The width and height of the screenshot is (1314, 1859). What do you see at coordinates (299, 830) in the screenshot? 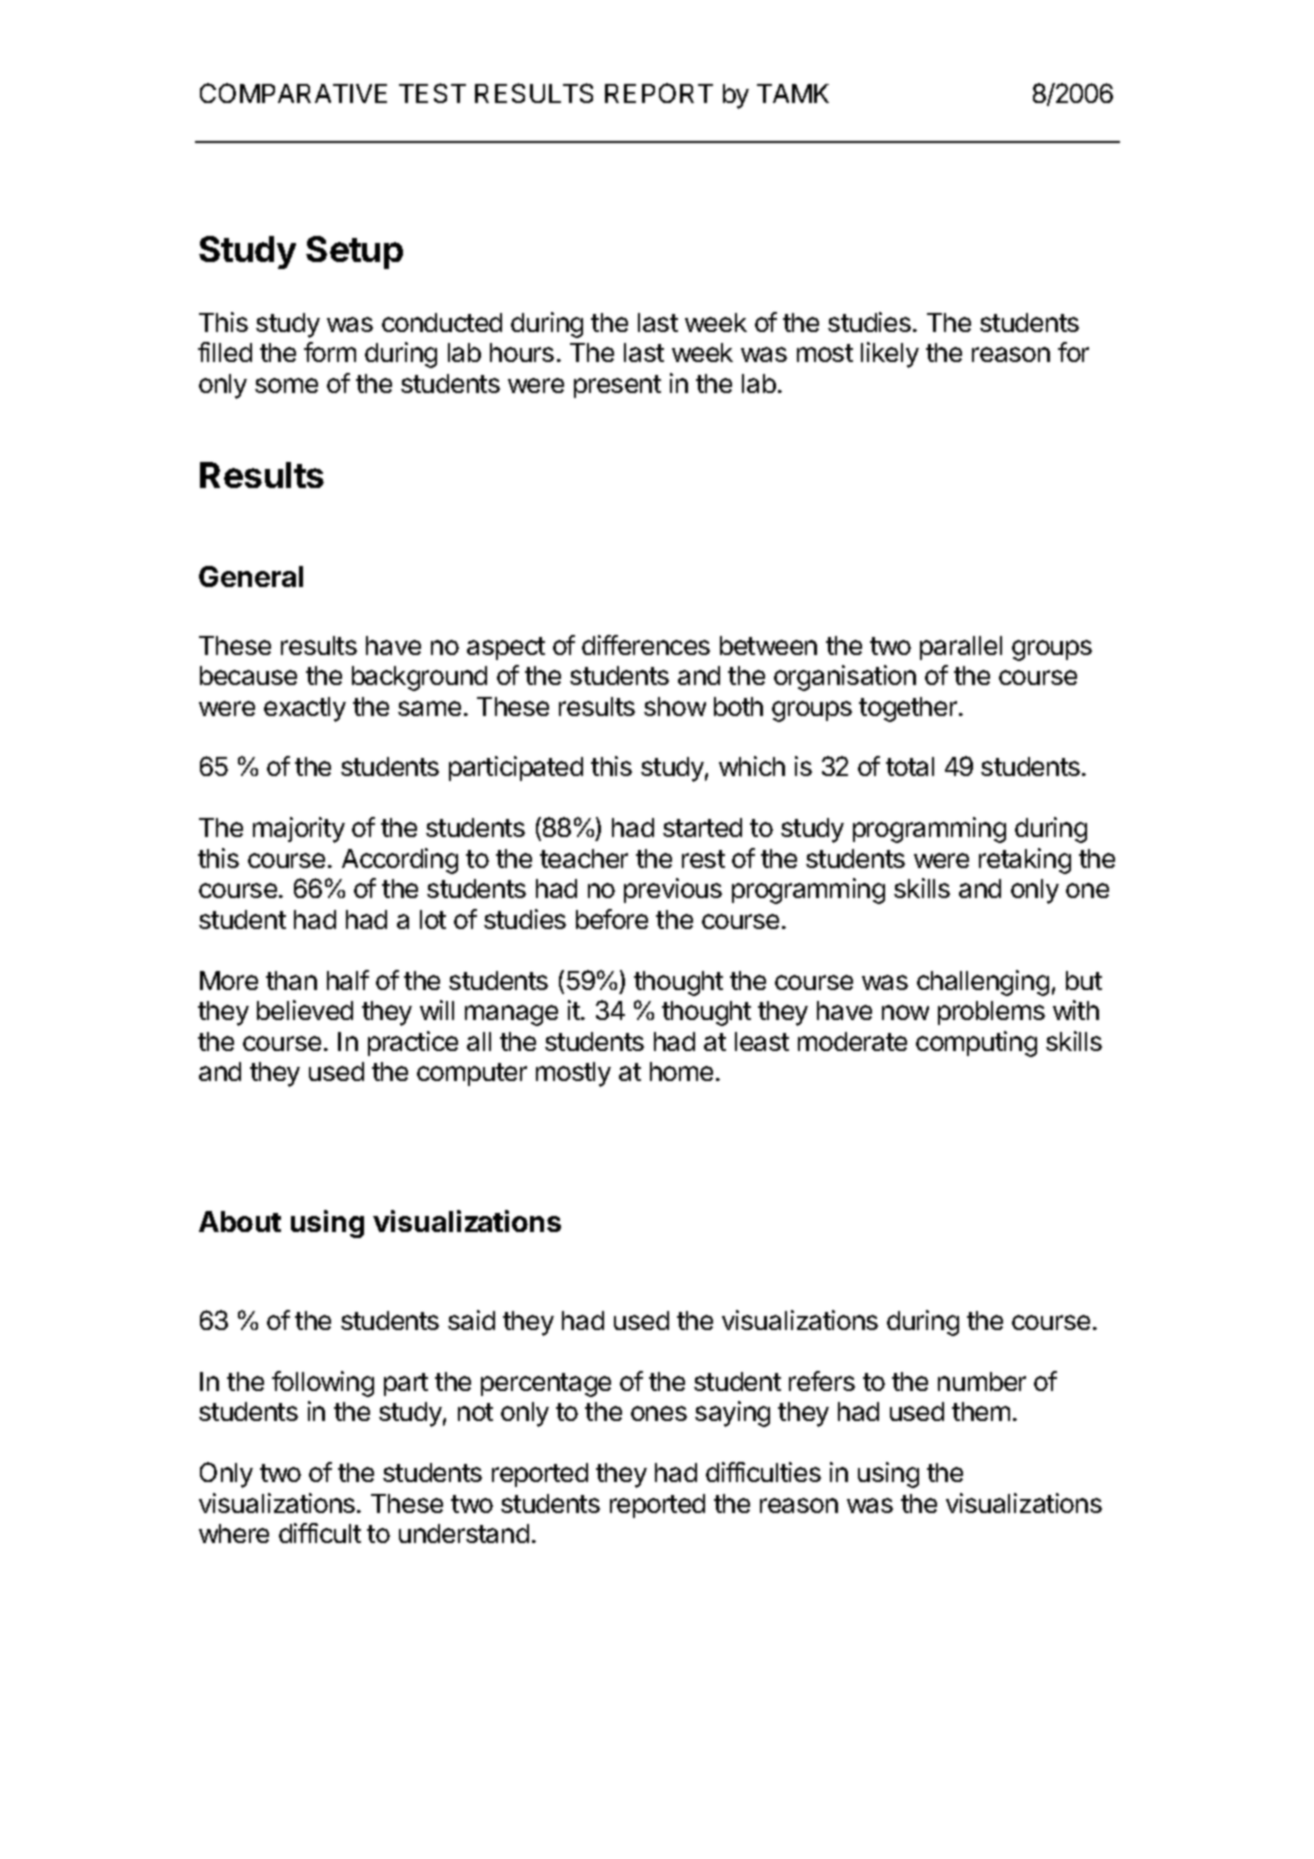
I see `majority` at bounding box center [299, 830].
